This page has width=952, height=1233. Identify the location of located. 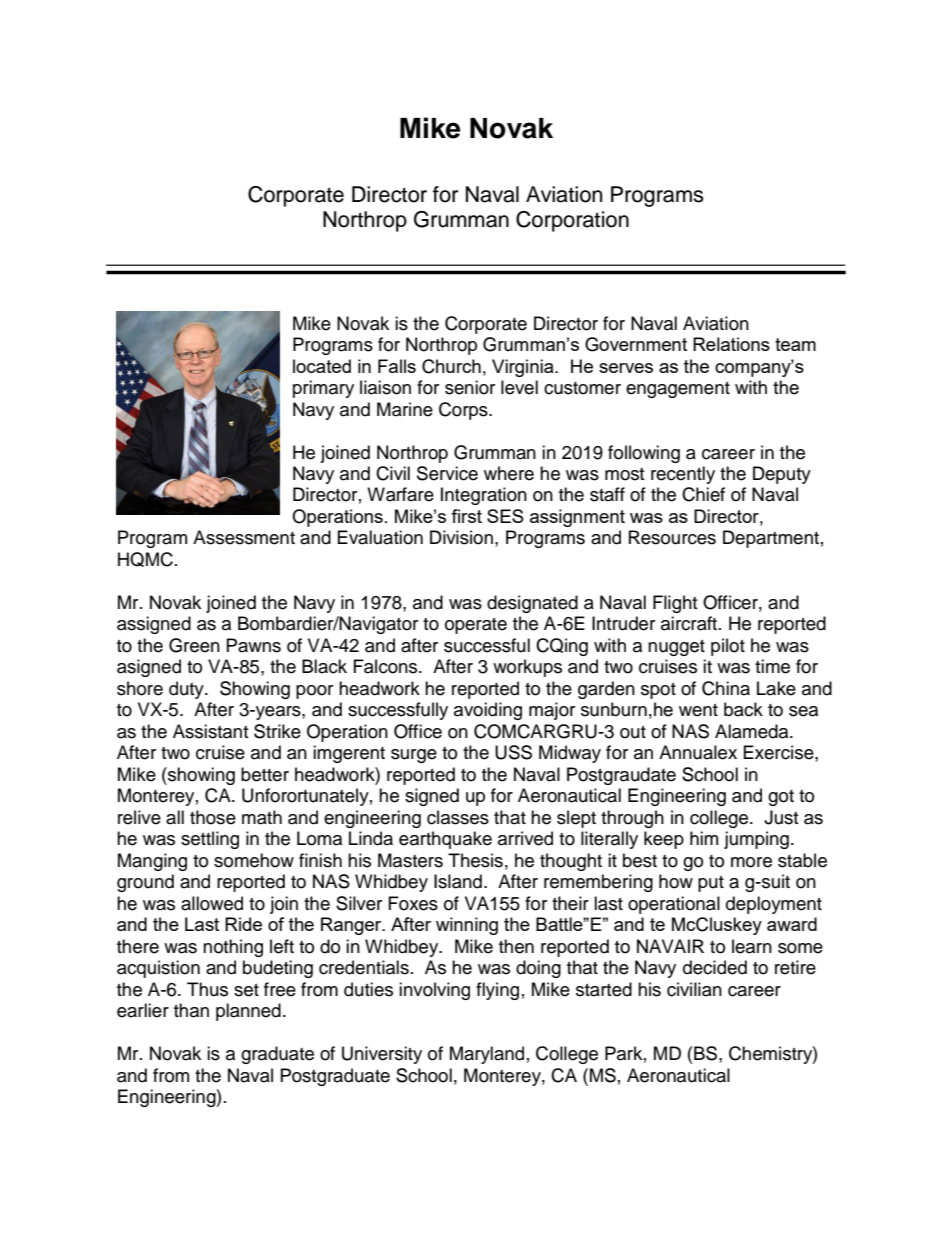
(322, 366).
